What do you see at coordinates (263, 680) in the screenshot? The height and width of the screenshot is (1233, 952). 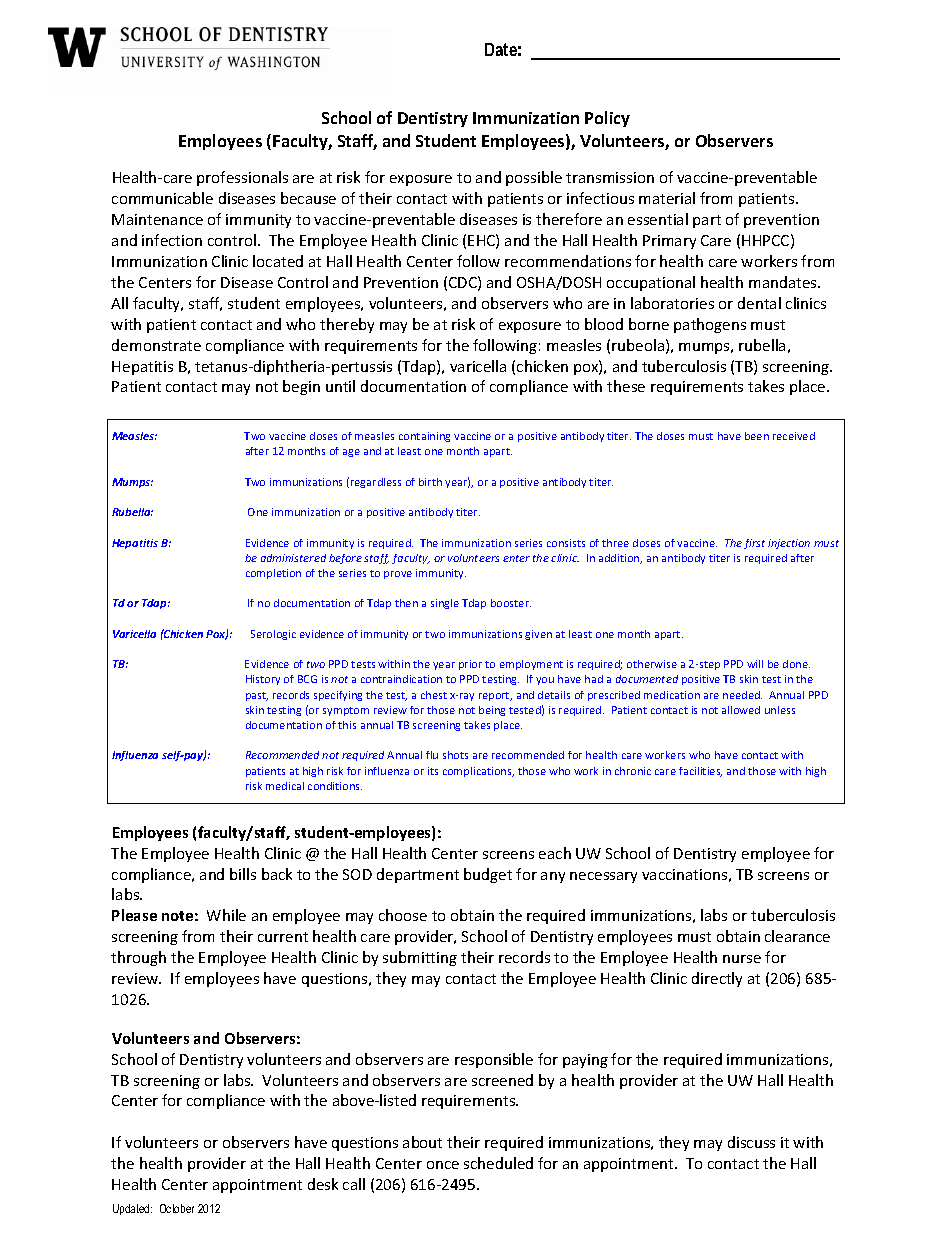 I see `History` at bounding box center [263, 680].
